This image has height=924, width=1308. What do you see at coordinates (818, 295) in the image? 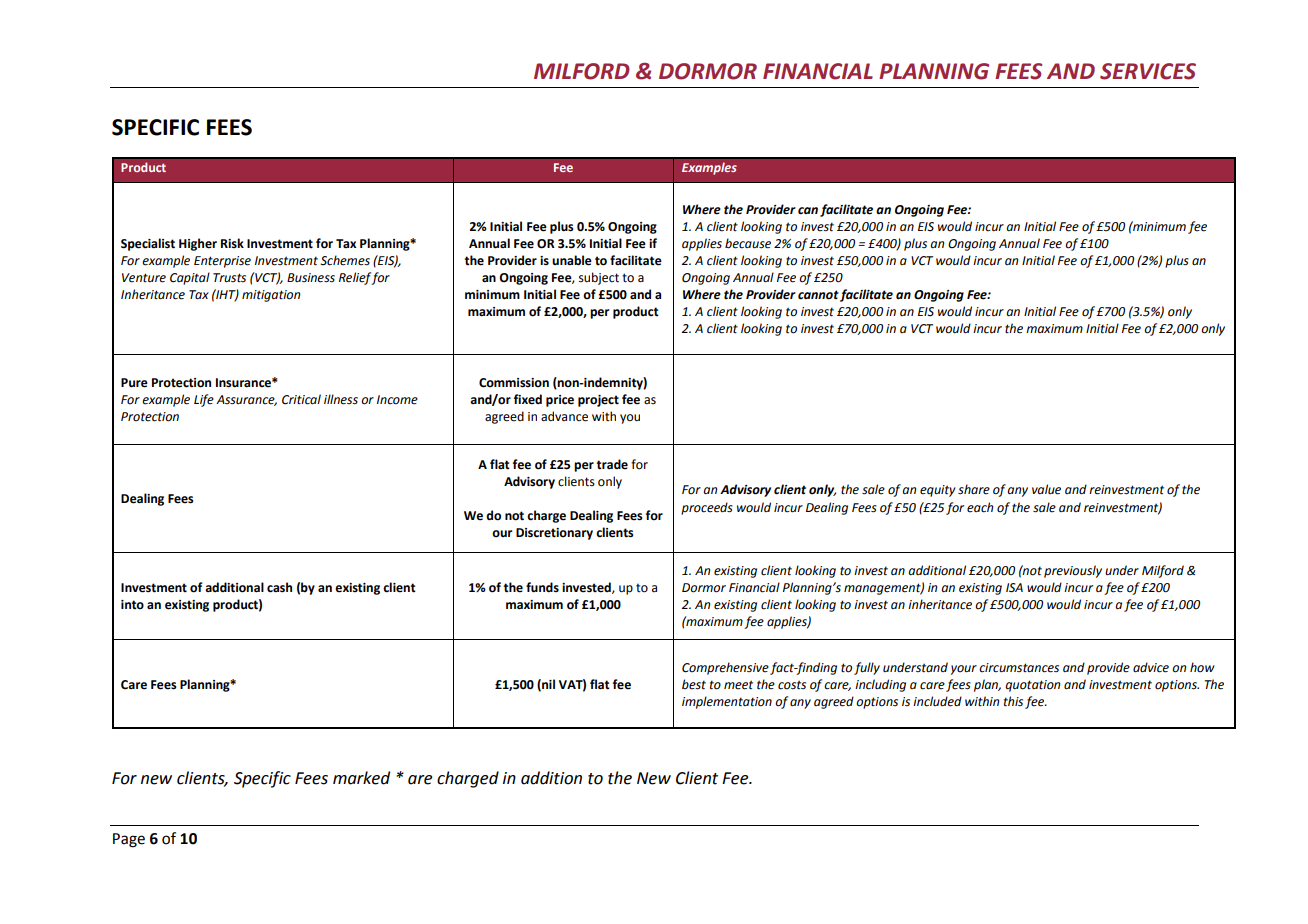
I see `cannot` at bounding box center [818, 295].
